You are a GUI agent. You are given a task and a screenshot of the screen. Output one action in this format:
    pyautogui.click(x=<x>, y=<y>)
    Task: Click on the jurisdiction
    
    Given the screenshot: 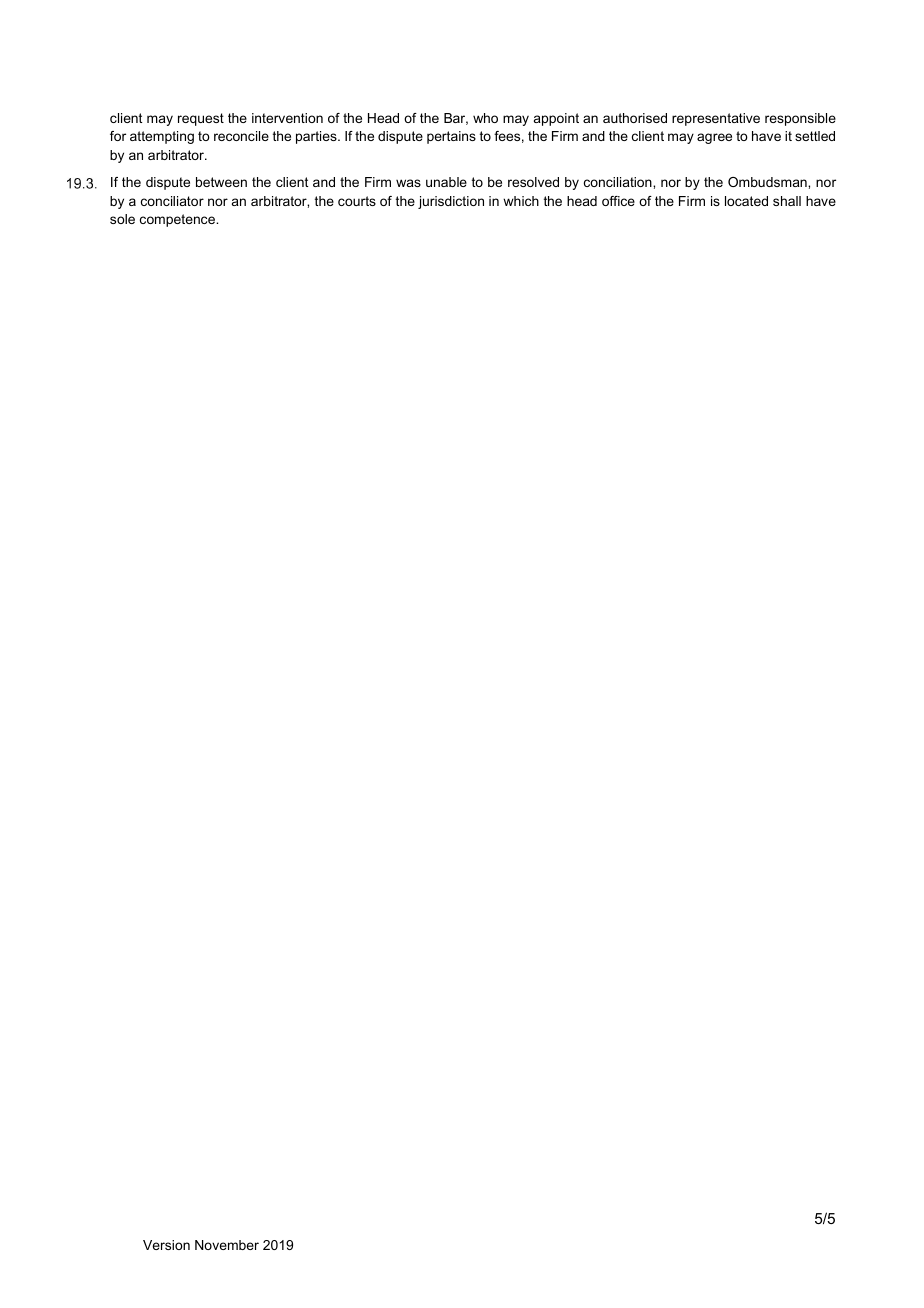 What is the action you would take?
    pyautogui.click(x=451, y=202)
